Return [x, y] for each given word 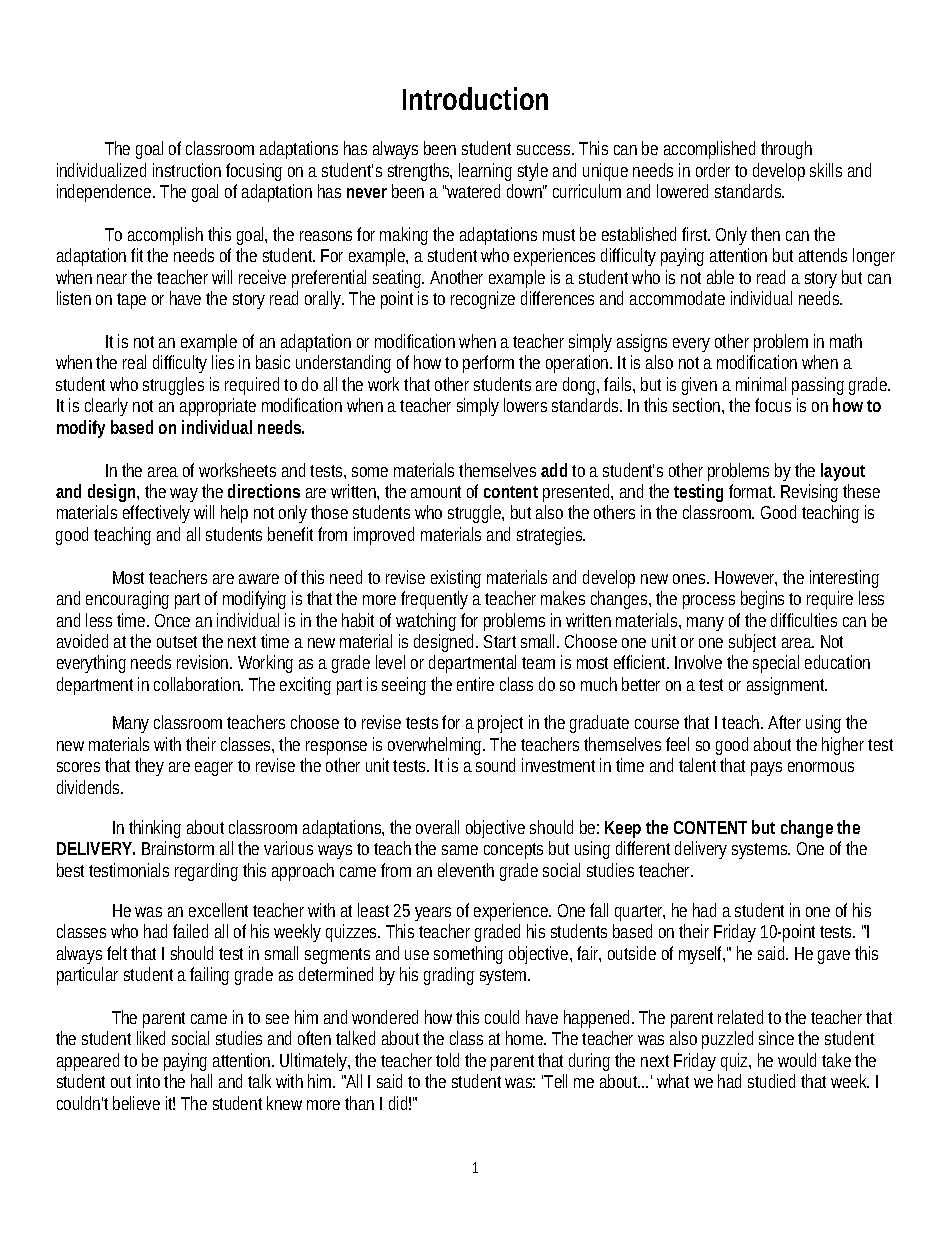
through [786, 150]
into [148, 1081]
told [447, 1060]
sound [495, 765]
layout [843, 472]
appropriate [218, 407]
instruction [187, 170]
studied [771, 1081]
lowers [525, 405]
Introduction [475, 98]
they [149, 767]
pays [766, 769]
